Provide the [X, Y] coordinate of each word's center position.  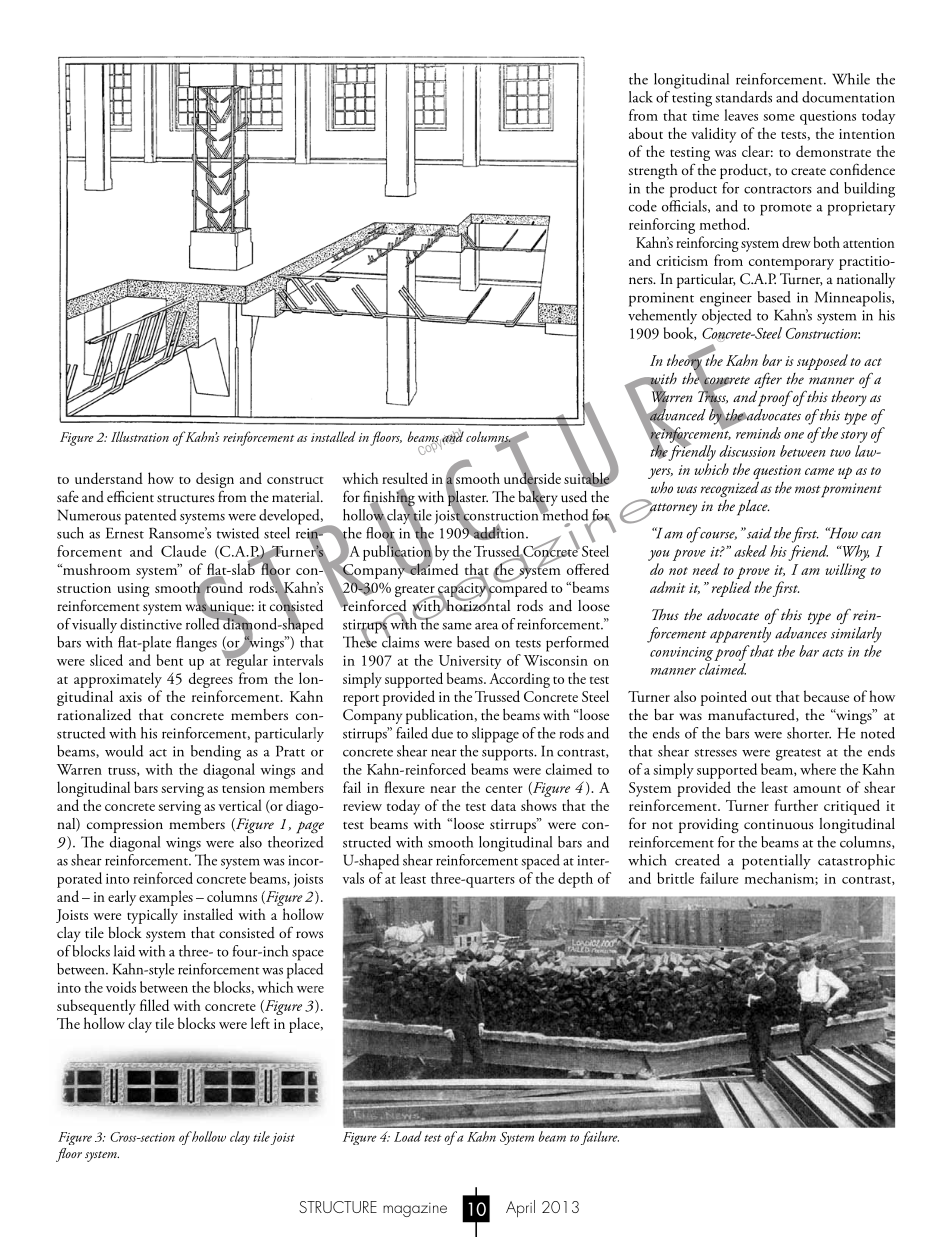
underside [532, 478]
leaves [741, 115]
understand [109, 478]
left [260, 1023]
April [520, 1208]
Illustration [140, 436]
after [768, 382]
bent [170, 660]
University [470, 662]
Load [408, 1136]
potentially [776, 862]
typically [152, 916]
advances [801, 631]
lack [641, 97]
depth [575, 880]
